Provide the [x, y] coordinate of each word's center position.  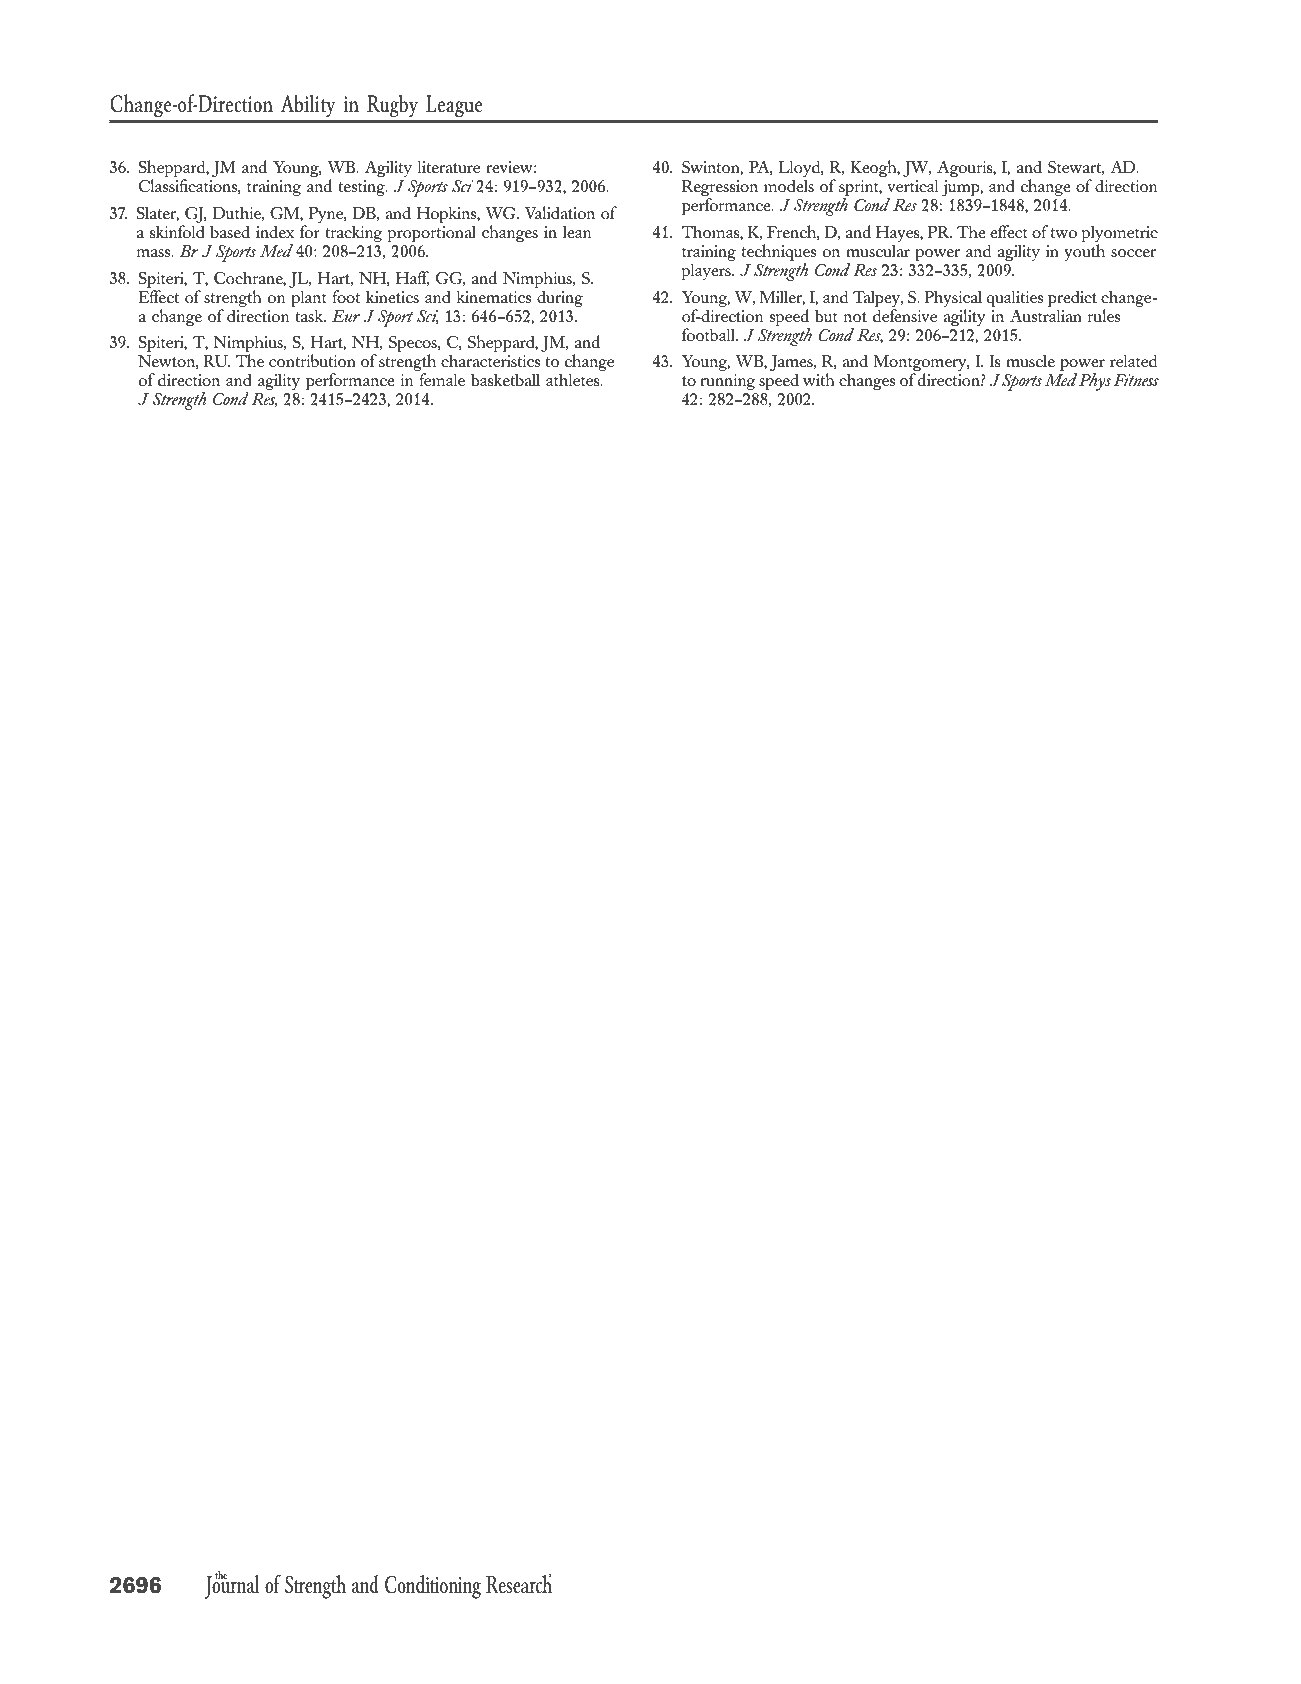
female [442, 379]
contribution [312, 360]
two [1064, 233]
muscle [1030, 361]
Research [519, 1583]
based [230, 231]
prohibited [1190, 1671]
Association [623, 1668]
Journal [232, 1586]
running [728, 382]
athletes [574, 379]
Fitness [1136, 380]
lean [577, 231]
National [233, 1668]
